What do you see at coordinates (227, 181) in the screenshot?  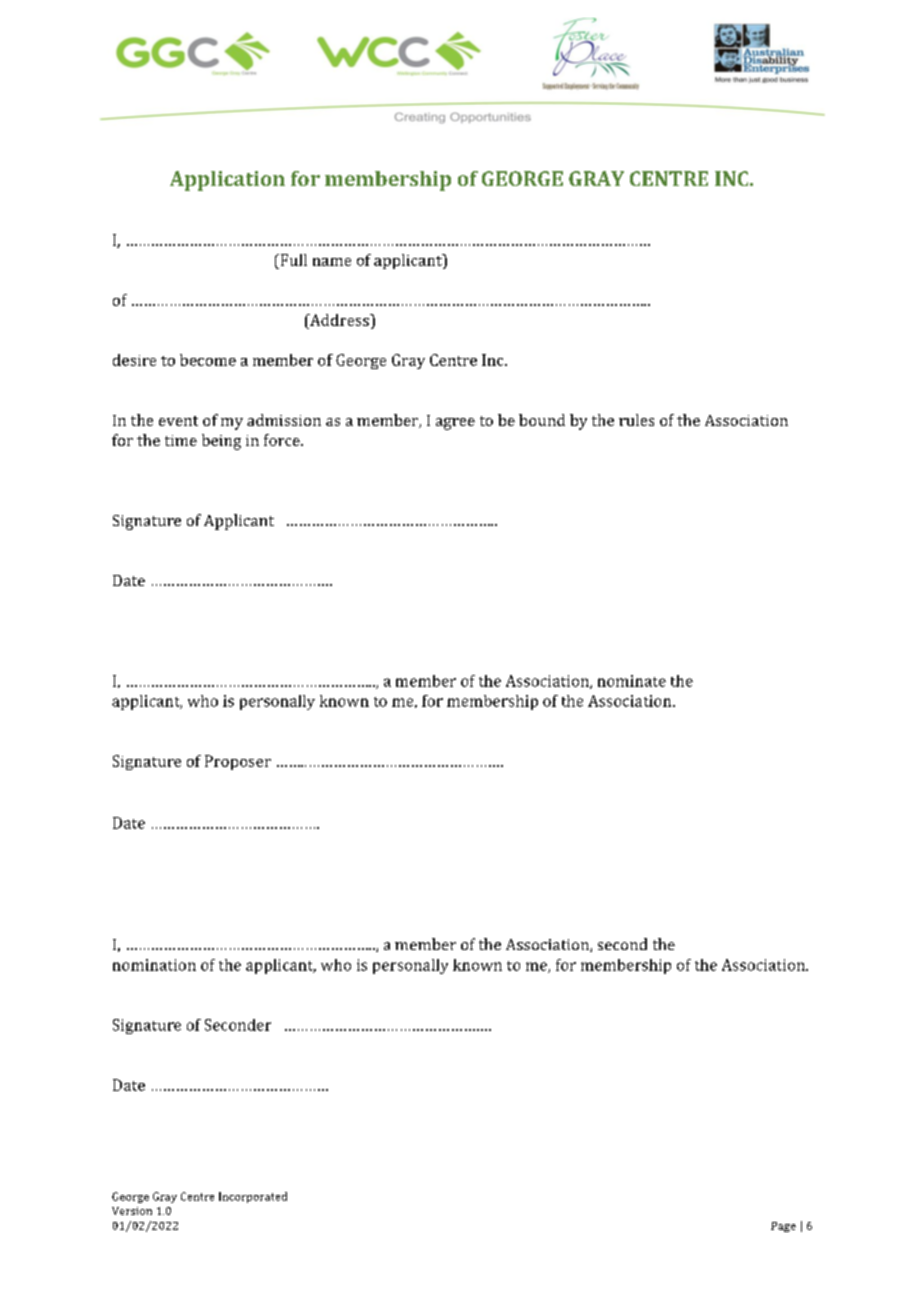 I see `Application` at bounding box center [227, 181].
